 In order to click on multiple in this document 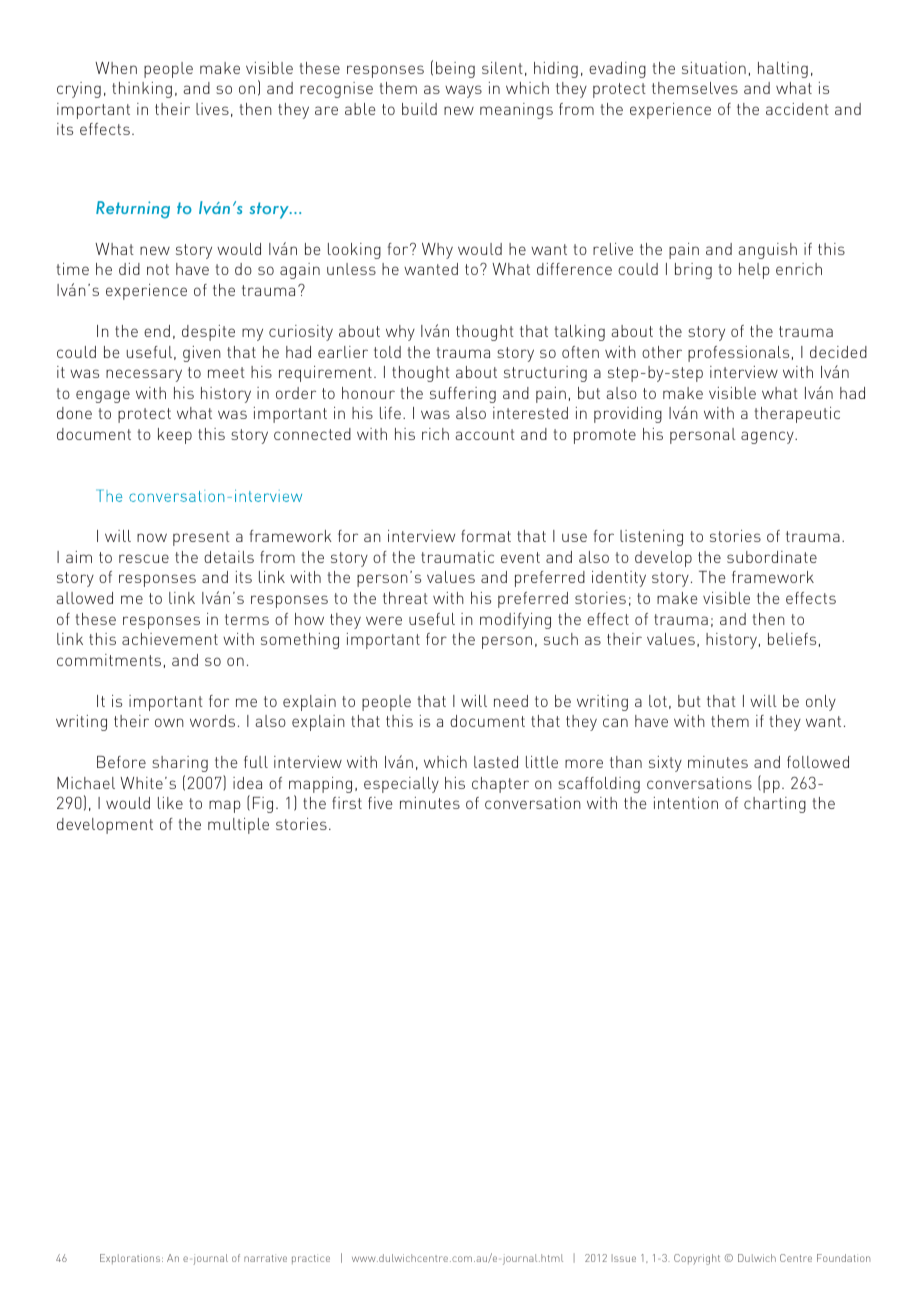, I will do `click(238, 826)`.
